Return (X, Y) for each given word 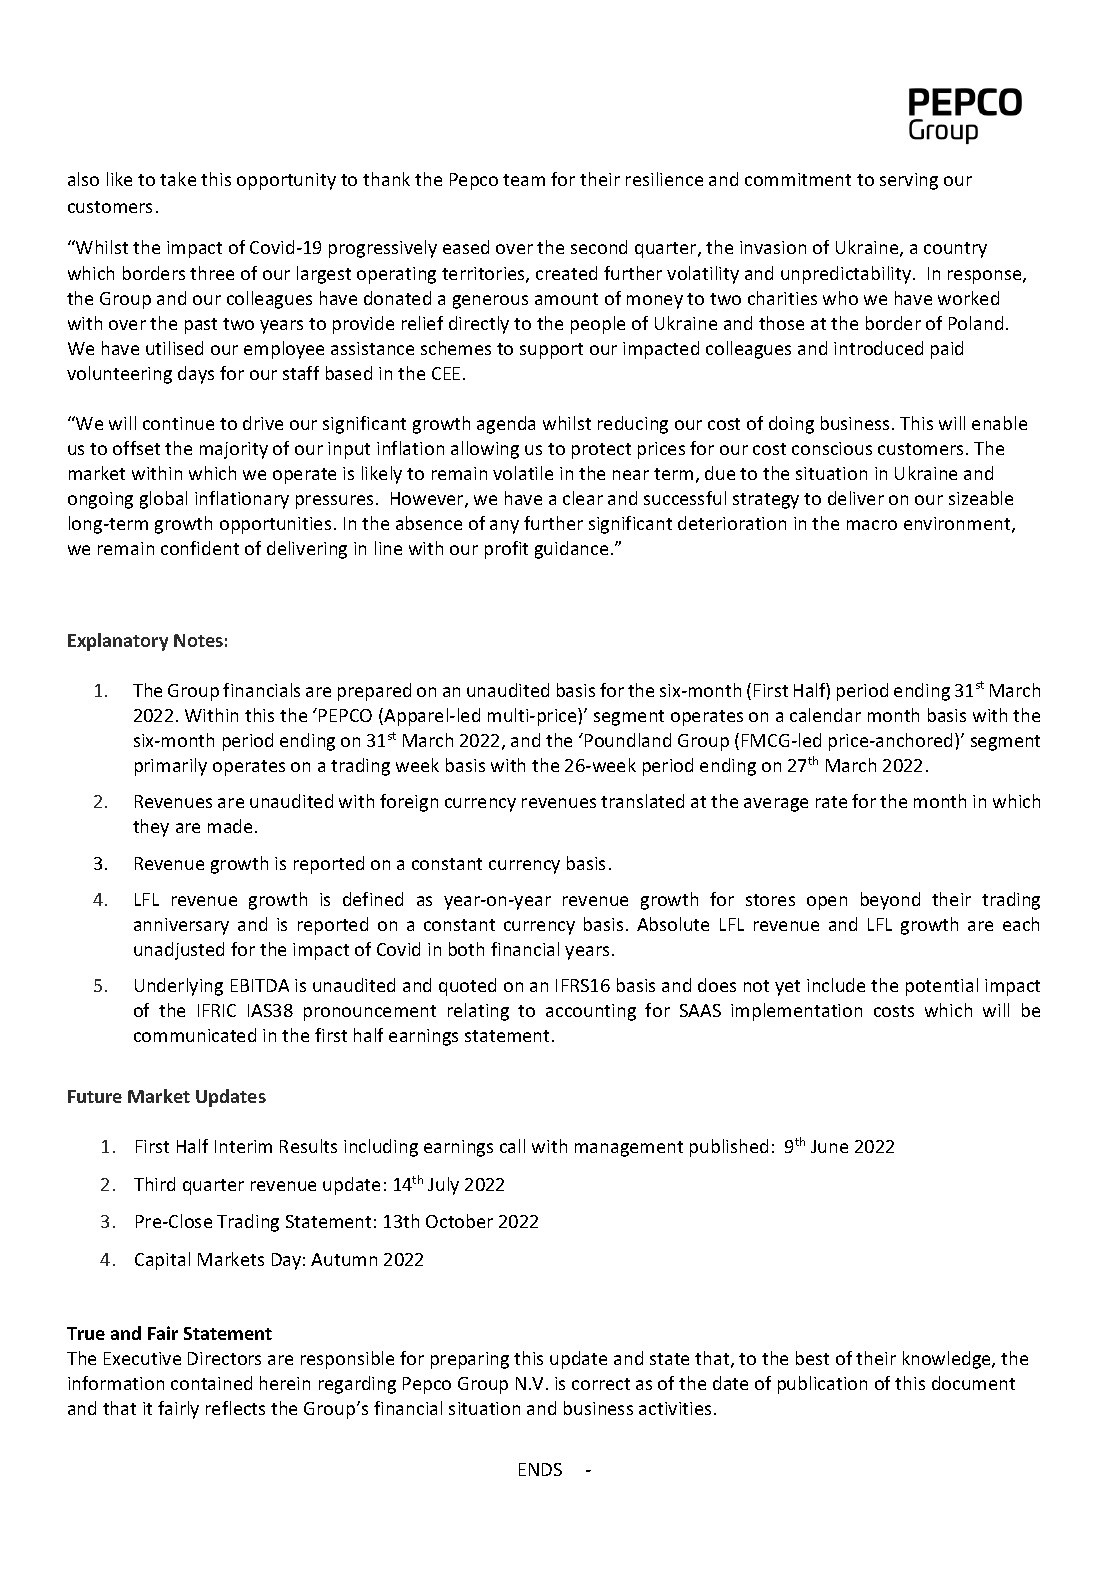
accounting (591, 1012)
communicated (195, 1035)
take (178, 179)
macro (872, 525)
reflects (235, 1408)
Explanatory (118, 642)
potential (942, 987)
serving (909, 181)
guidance (571, 550)
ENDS (540, 1469)
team (524, 180)
